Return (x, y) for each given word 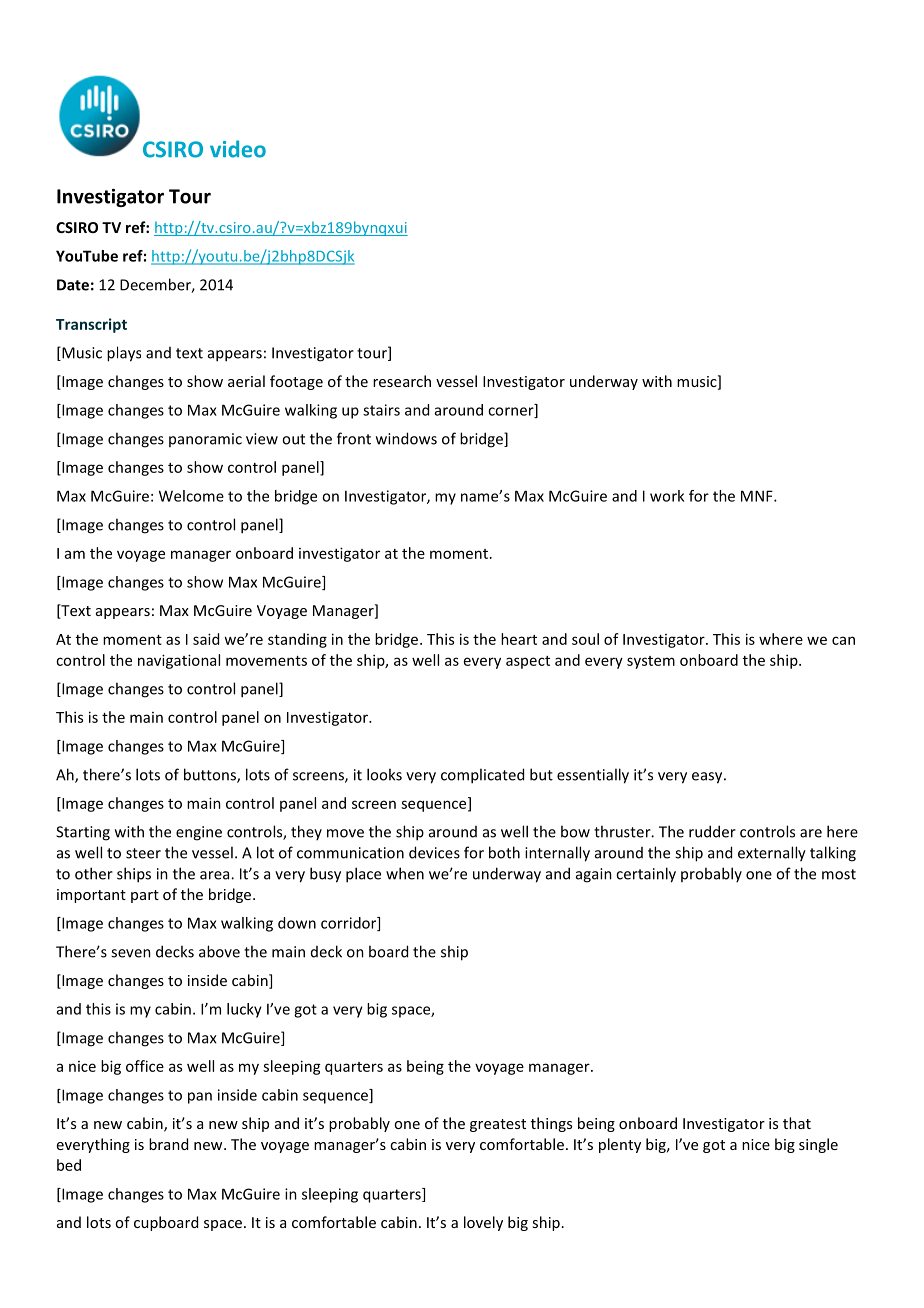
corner (512, 412)
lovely (483, 1223)
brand (168, 1144)
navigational (179, 661)
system (651, 662)
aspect (528, 662)
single (818, 1145)
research (402, 381)
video (238, 149)
